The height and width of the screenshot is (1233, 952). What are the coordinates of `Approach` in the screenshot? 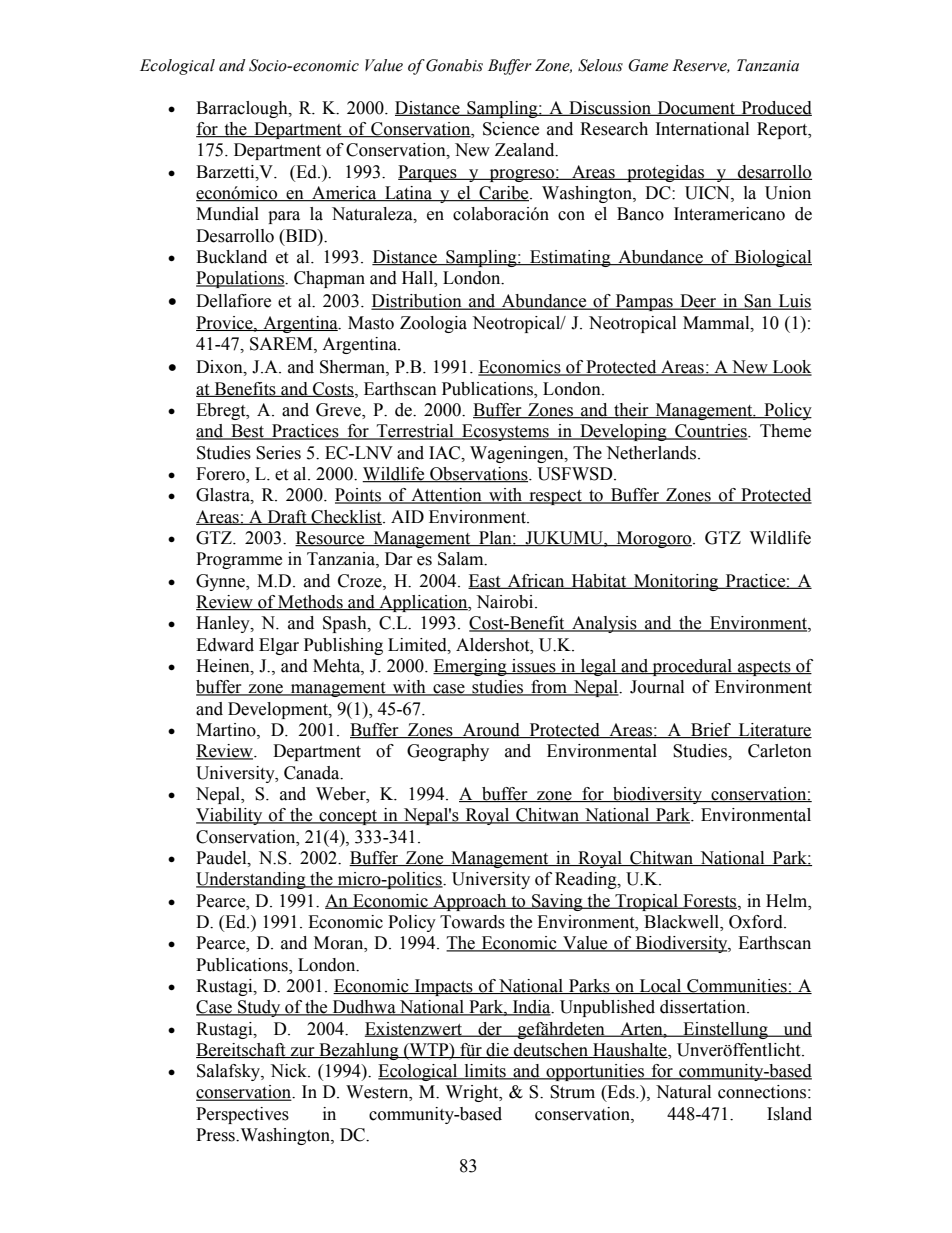 It's located at (470, 902).
